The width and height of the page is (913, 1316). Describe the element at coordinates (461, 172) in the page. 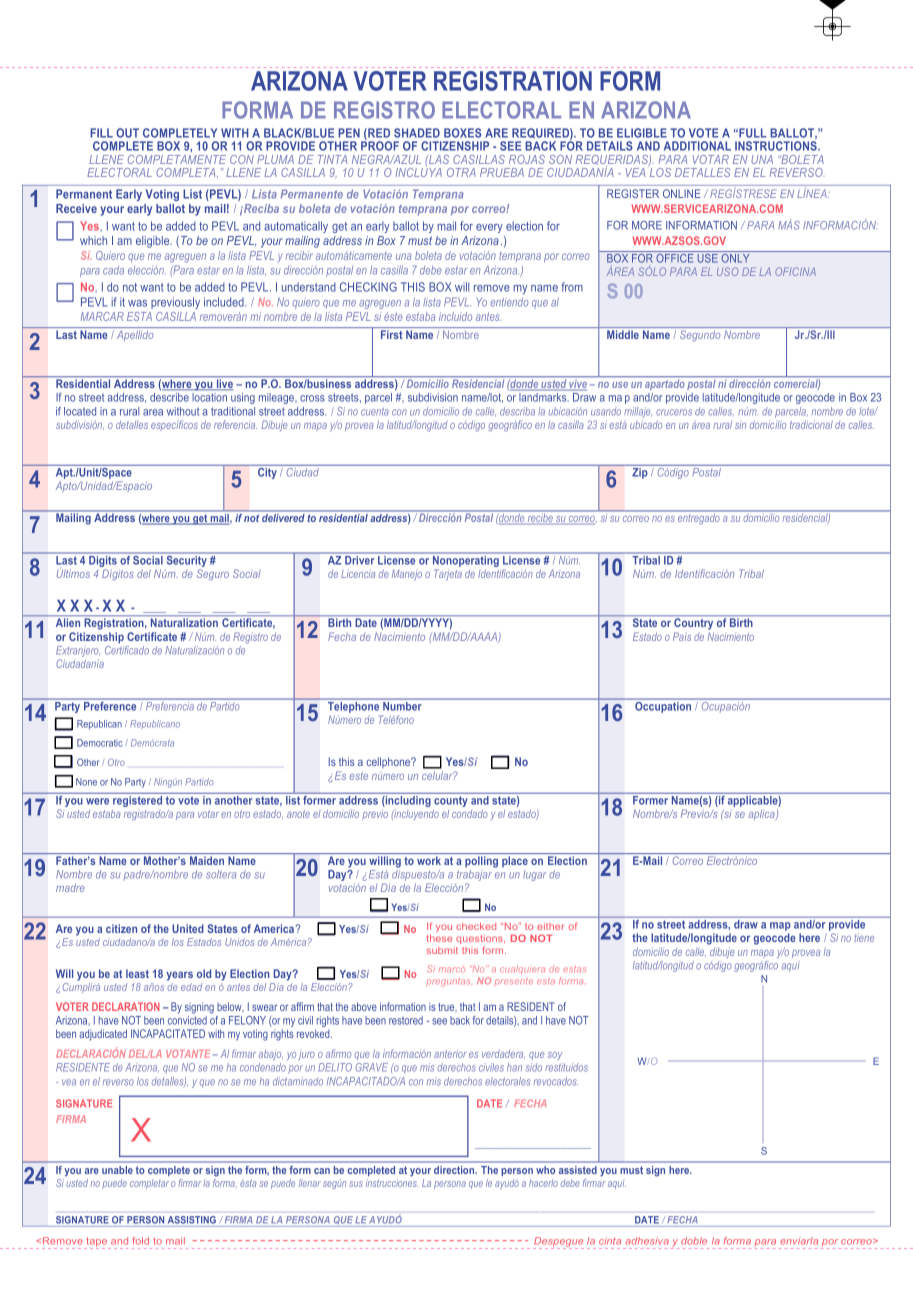

I see `OTRA` at that location.
